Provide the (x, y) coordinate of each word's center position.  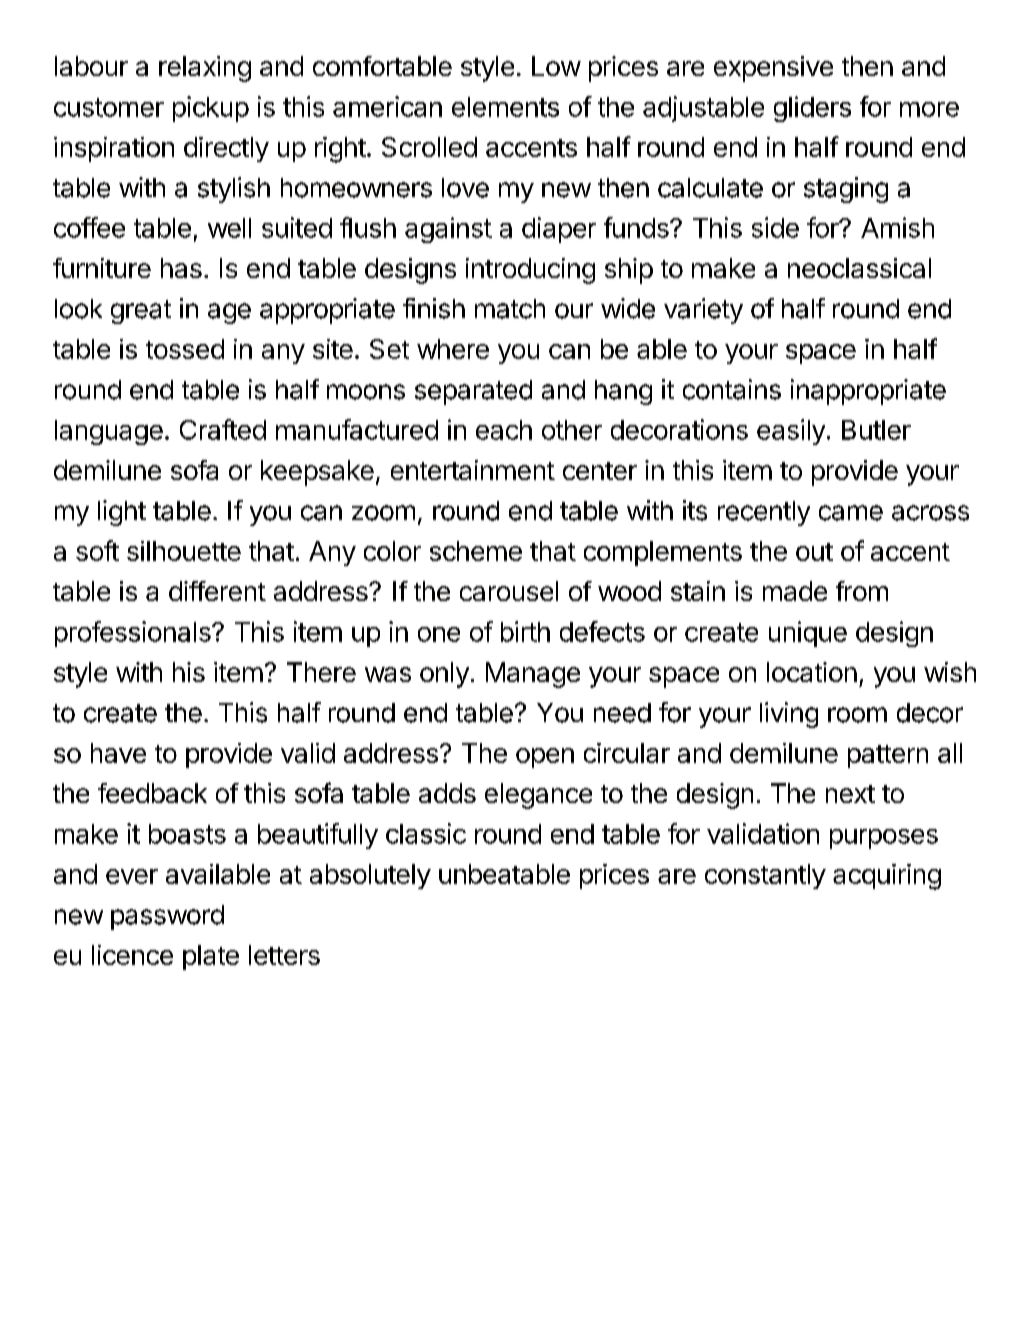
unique (808, 634)
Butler (876, 430)
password (167, 917)
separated (473, 392)
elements (505, 107)
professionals (134, 634)
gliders (812, 109)
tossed (185, 349)
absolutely (370, 876)
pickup (211, 109)
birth (525, 631)
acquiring (887, 877)
